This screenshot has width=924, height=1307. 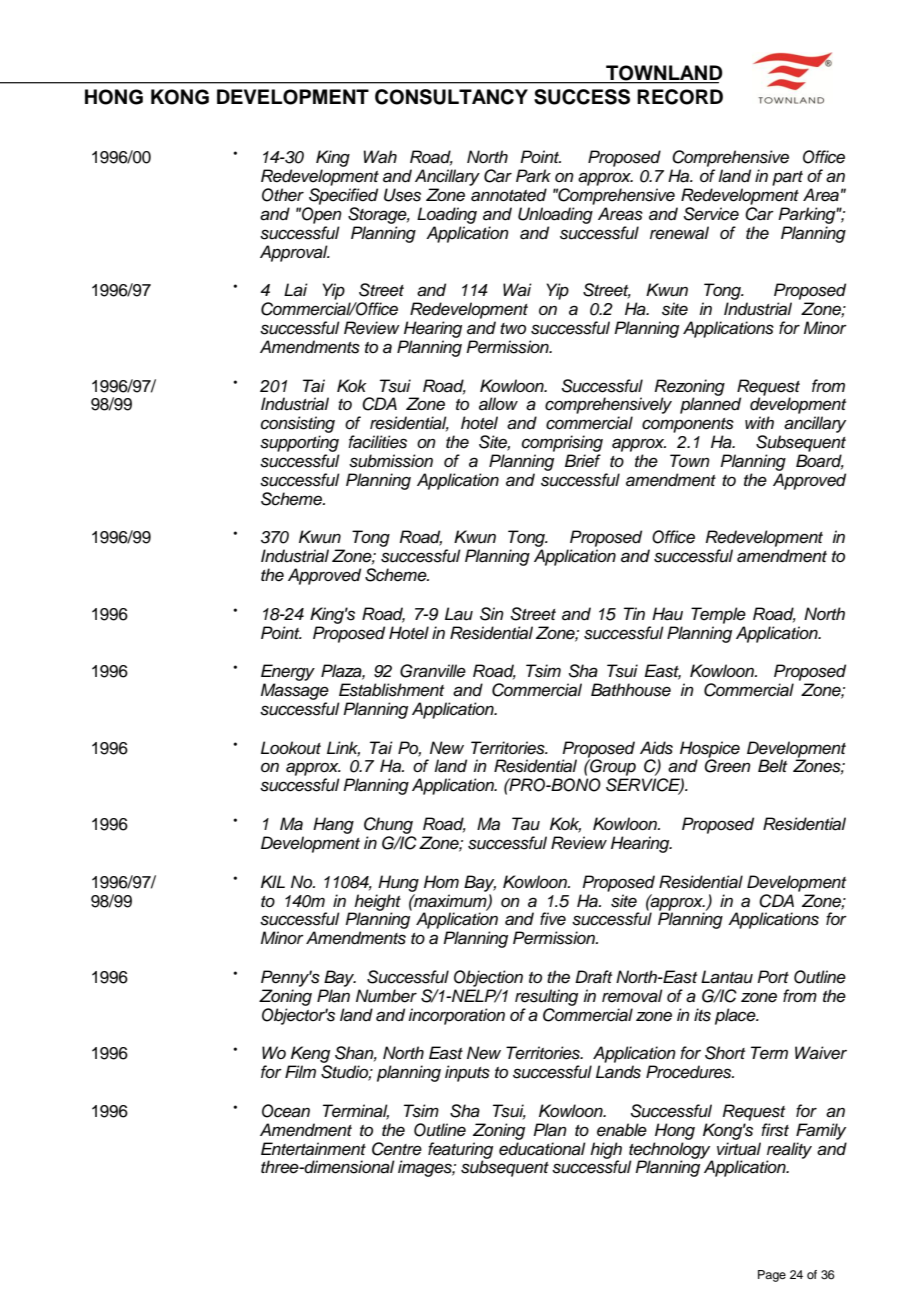 I want to click on Wah, so click(x=380, y=157).
